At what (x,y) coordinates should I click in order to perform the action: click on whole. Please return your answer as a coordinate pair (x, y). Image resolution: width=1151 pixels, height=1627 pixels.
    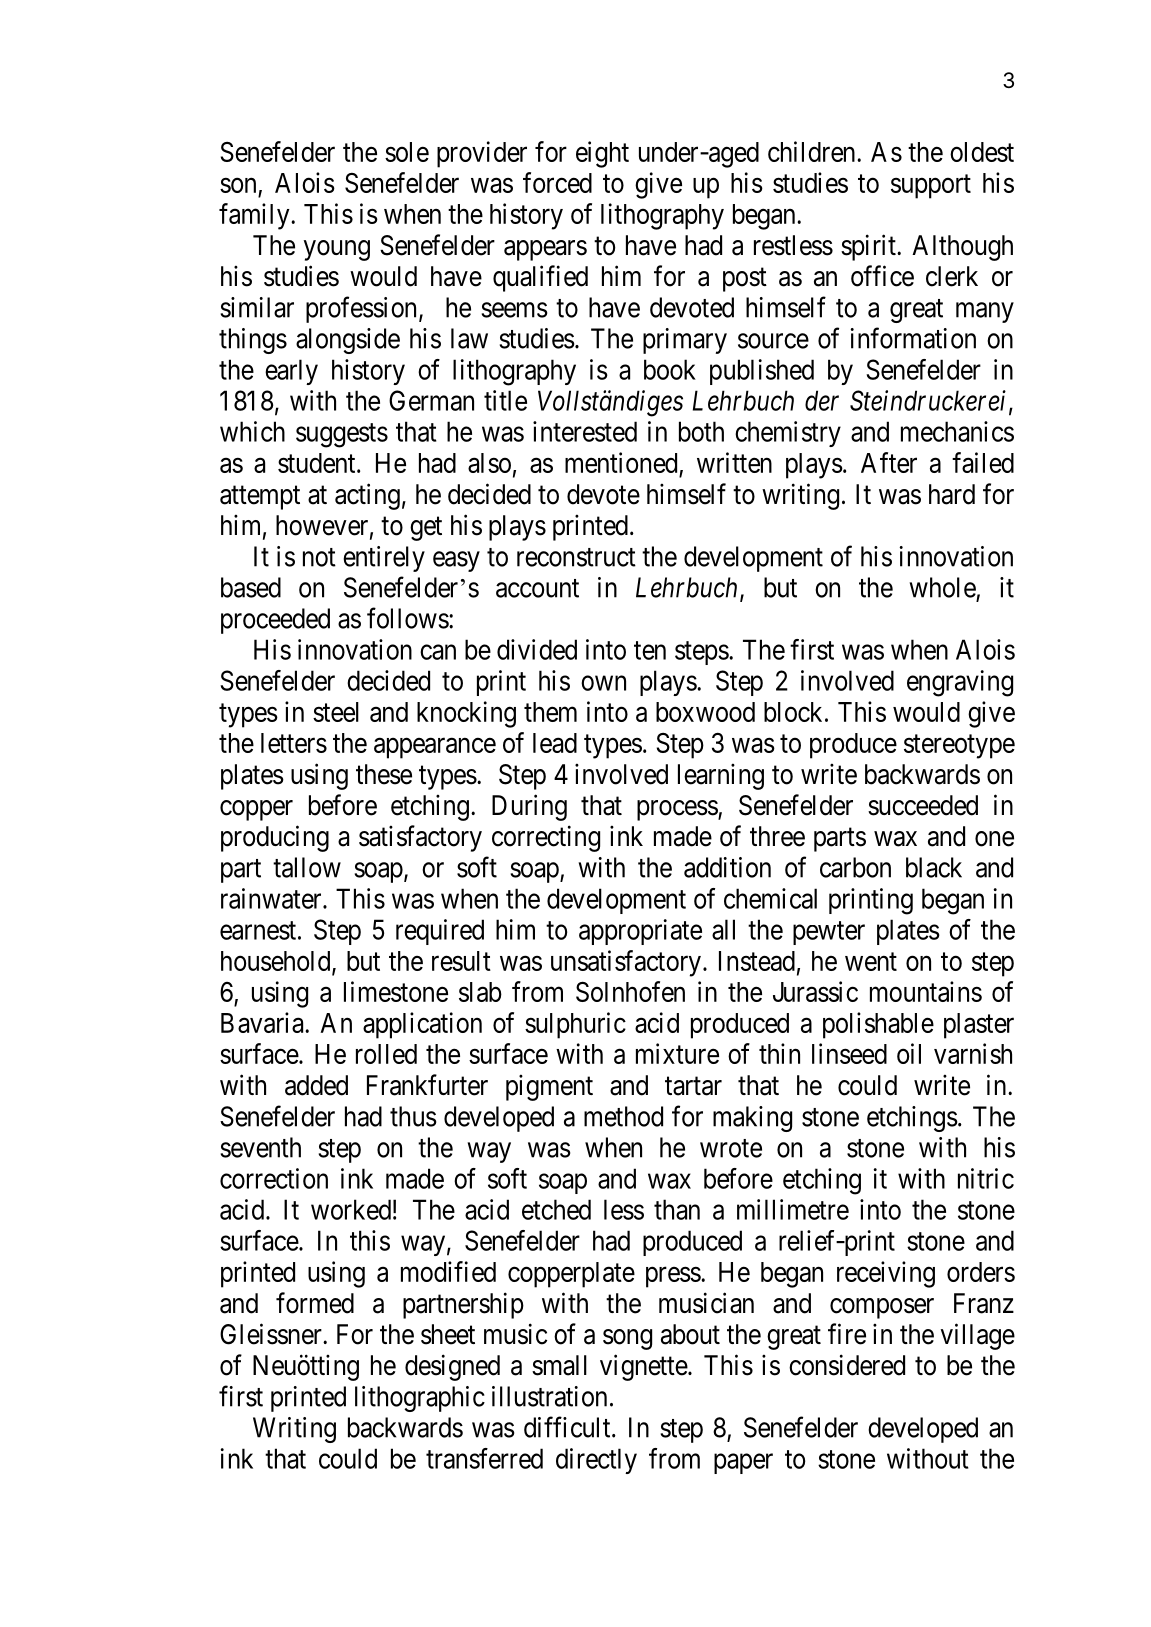
    Looking at the image, I should click on (942, 587).
